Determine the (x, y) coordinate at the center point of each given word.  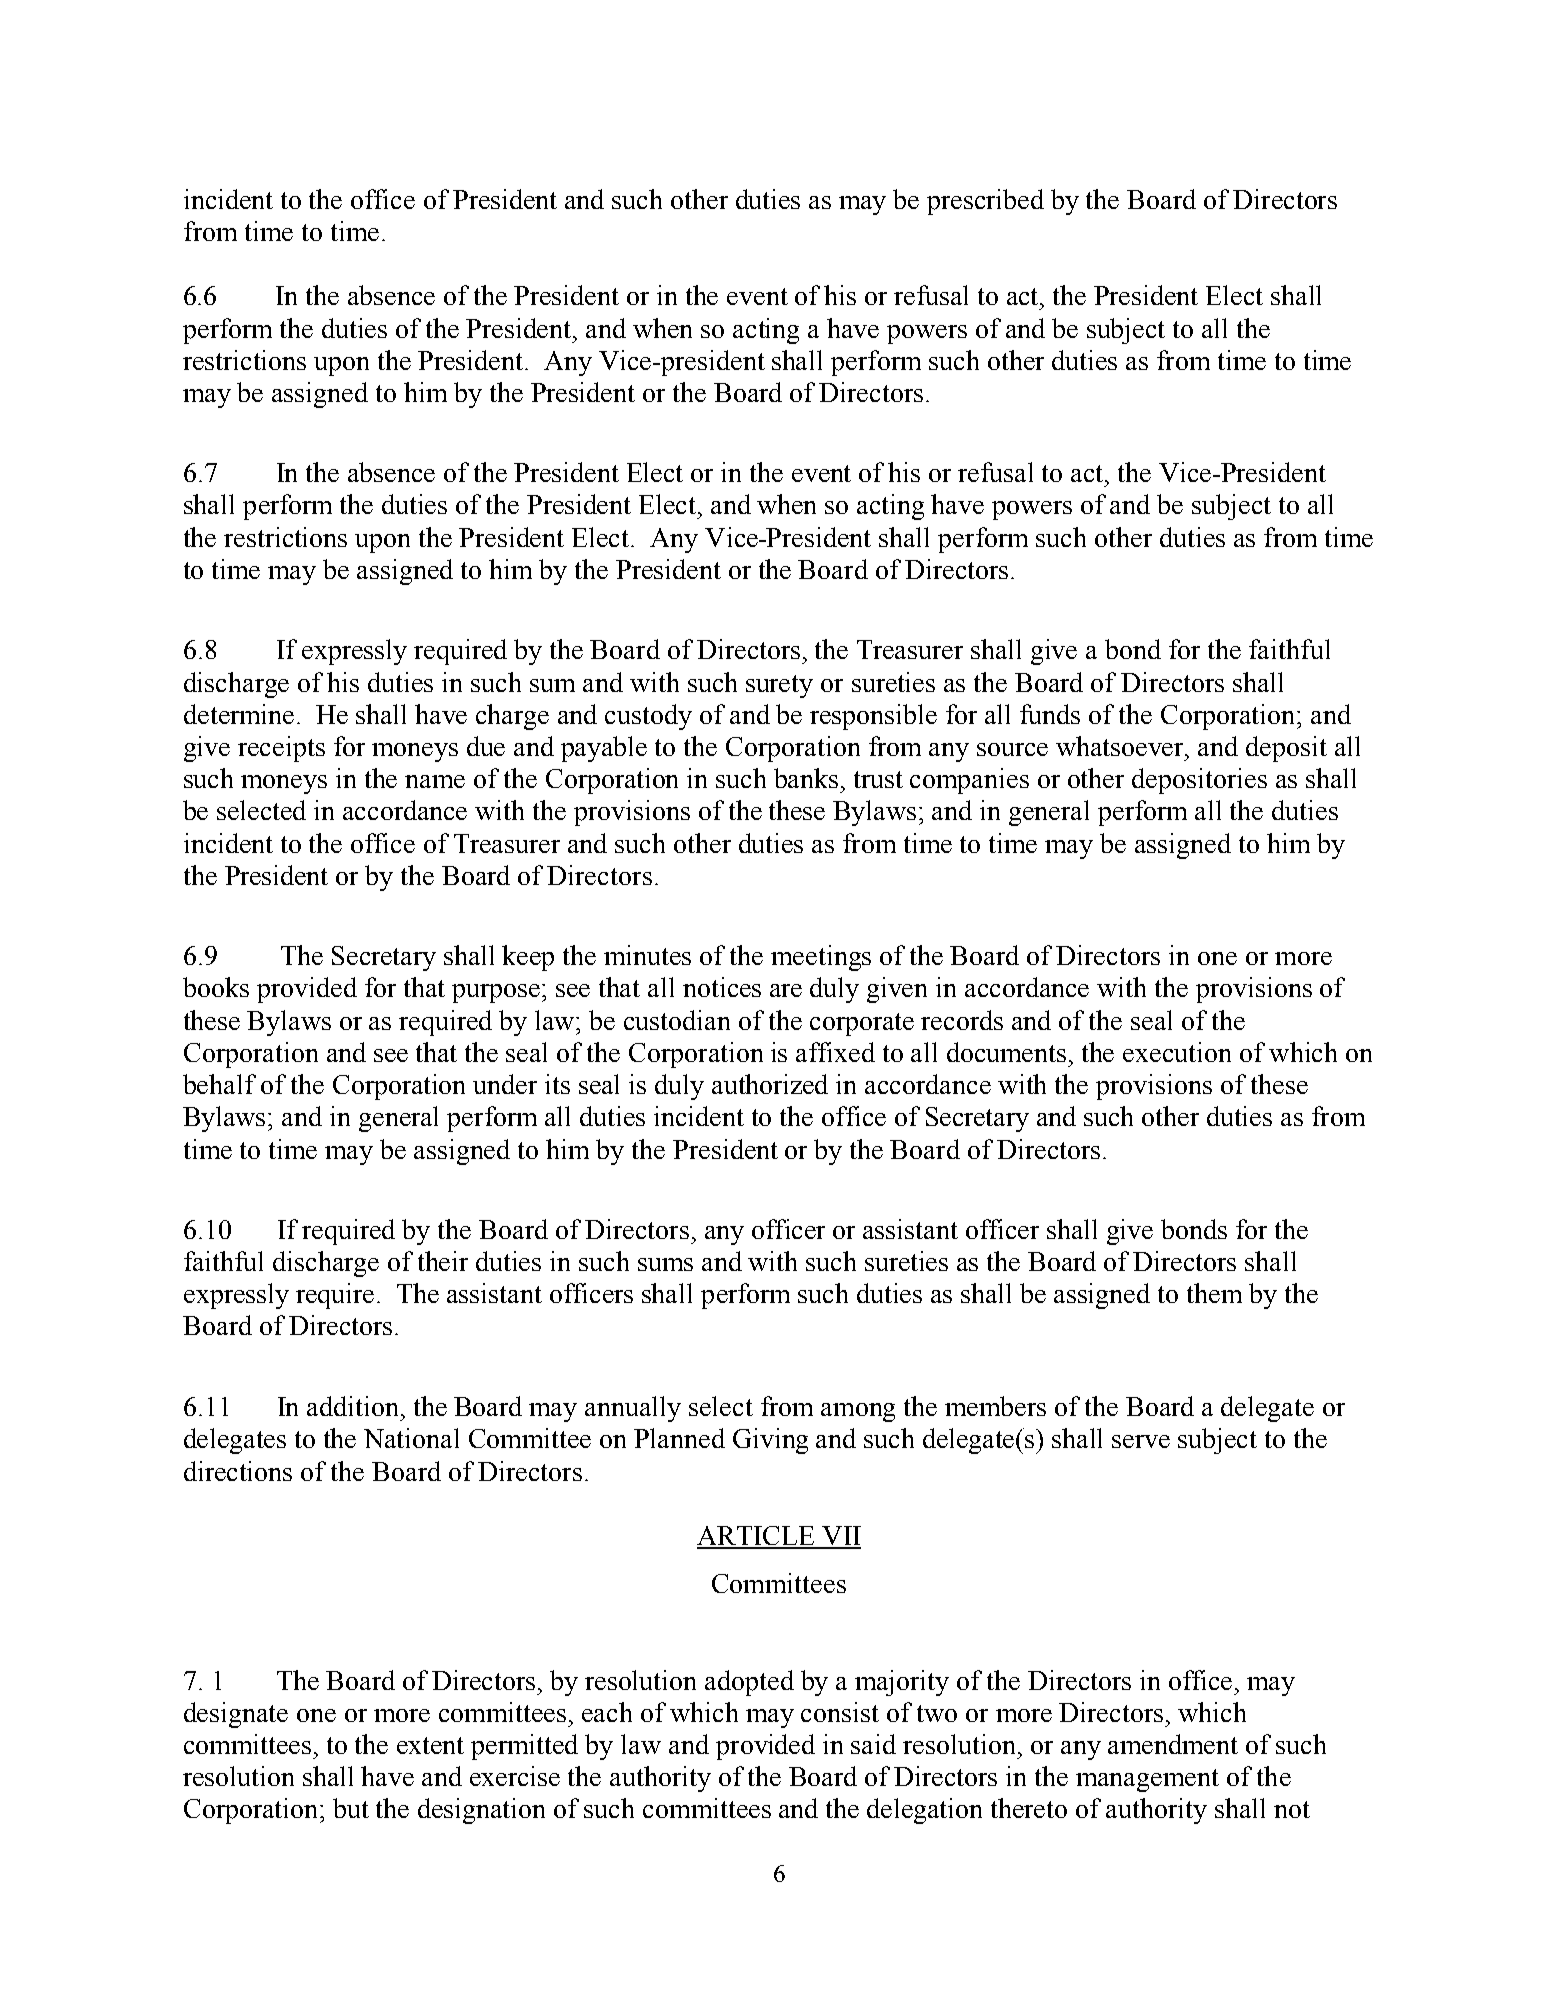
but (351, 1808)
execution (1177, 1052)
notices (722, 987)
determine (239, 714)
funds (1050, 714)
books (216, 987)
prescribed (985, 202)
